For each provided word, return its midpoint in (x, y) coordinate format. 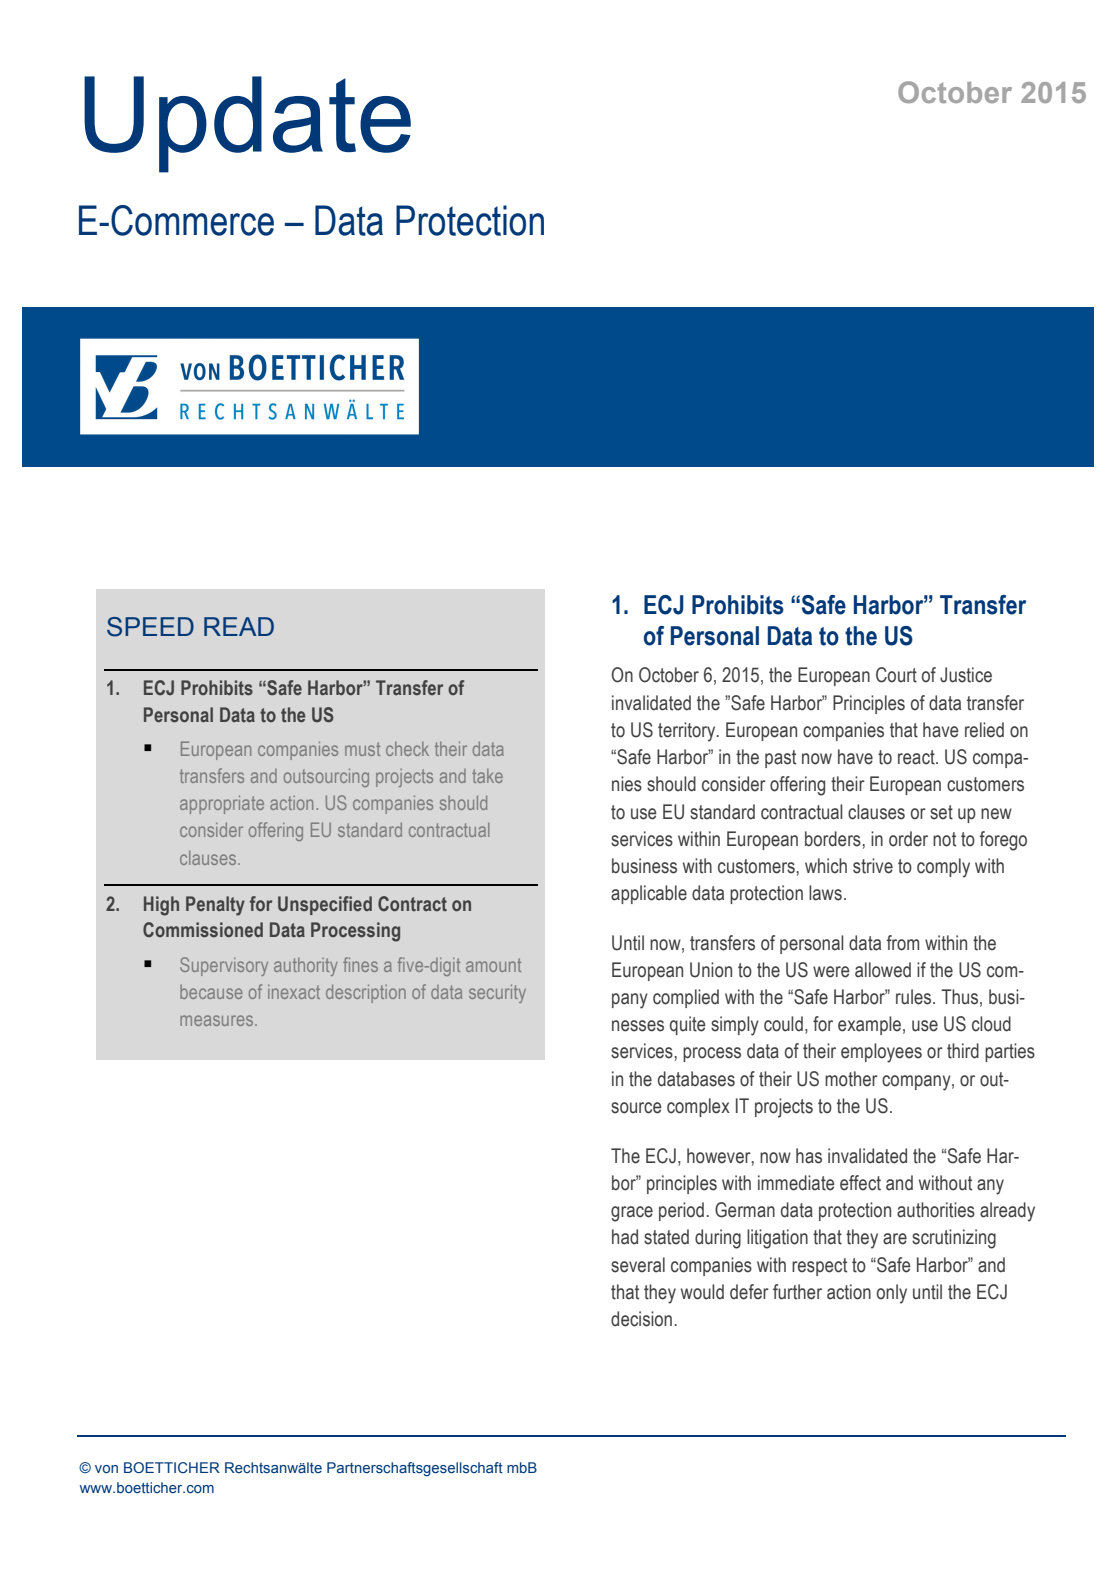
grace (632, 1214)
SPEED (150, 627)
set (941, 812)
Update (247, 124)
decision (641, 1319)
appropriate (222, 804)
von (106, 1469)
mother (851, 1079)
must (362, 749)
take (487, 776)
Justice (966, 675)
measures (218, 1020)
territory (688, 732)
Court (896, 675)
